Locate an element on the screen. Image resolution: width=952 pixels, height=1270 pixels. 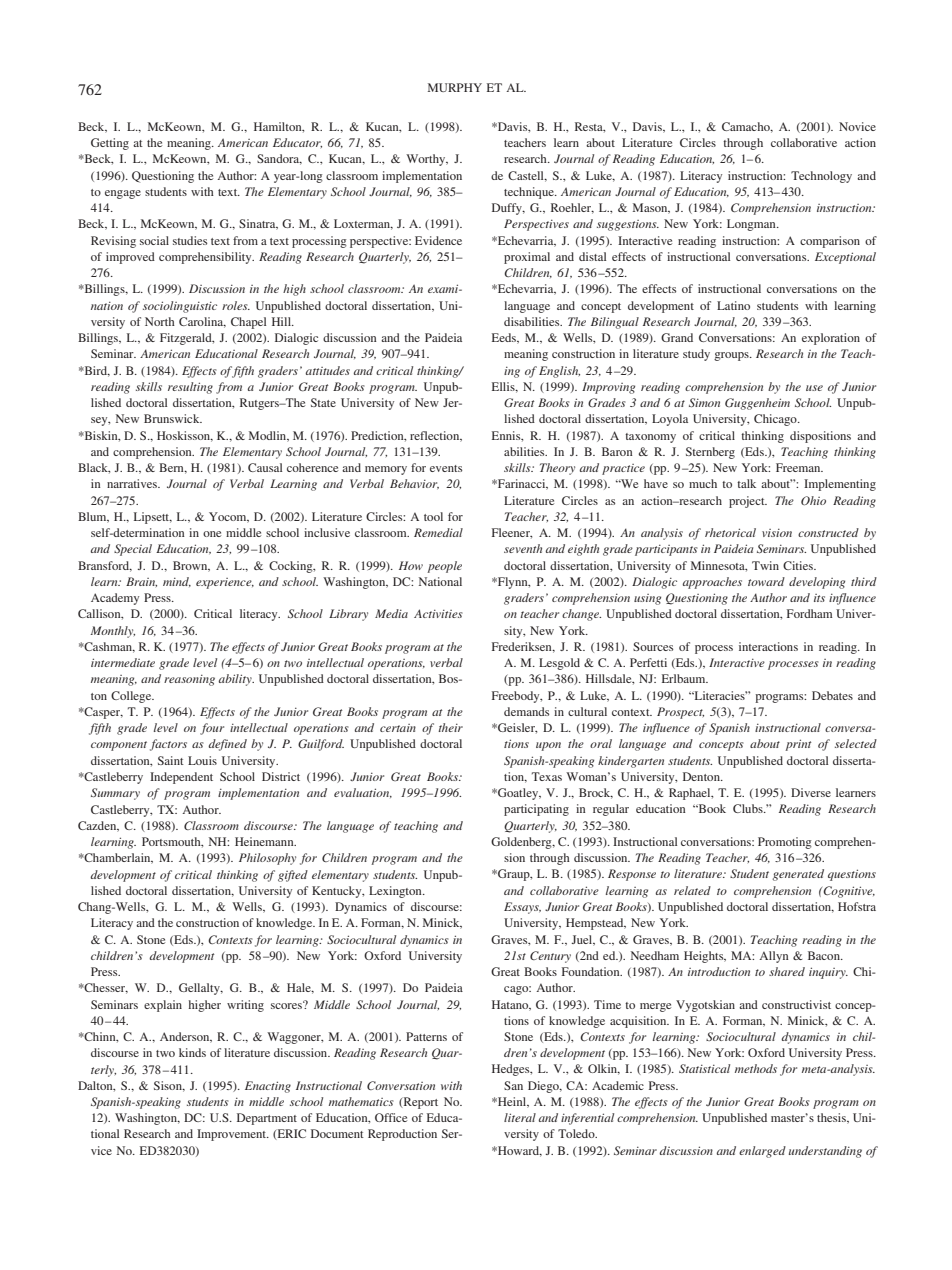
Improvement is located at coordinates (233, 1135).
